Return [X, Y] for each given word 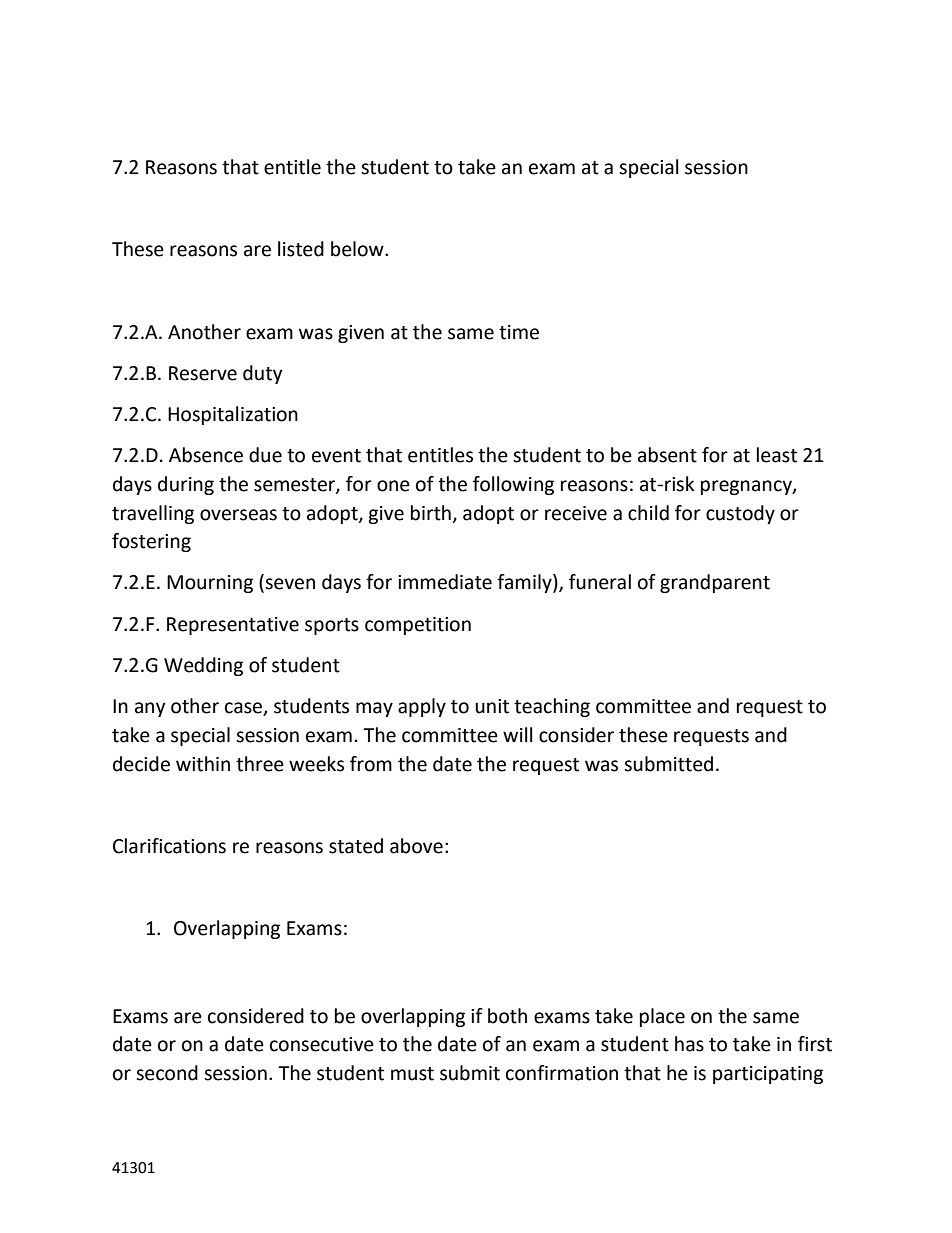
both [507, 1016]
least [777, 455]
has [689, 1044]
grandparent [715, 583]
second [167, 1073]
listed [301, 249]
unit [492, 706]
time [519, 332]
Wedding [203, 666]
